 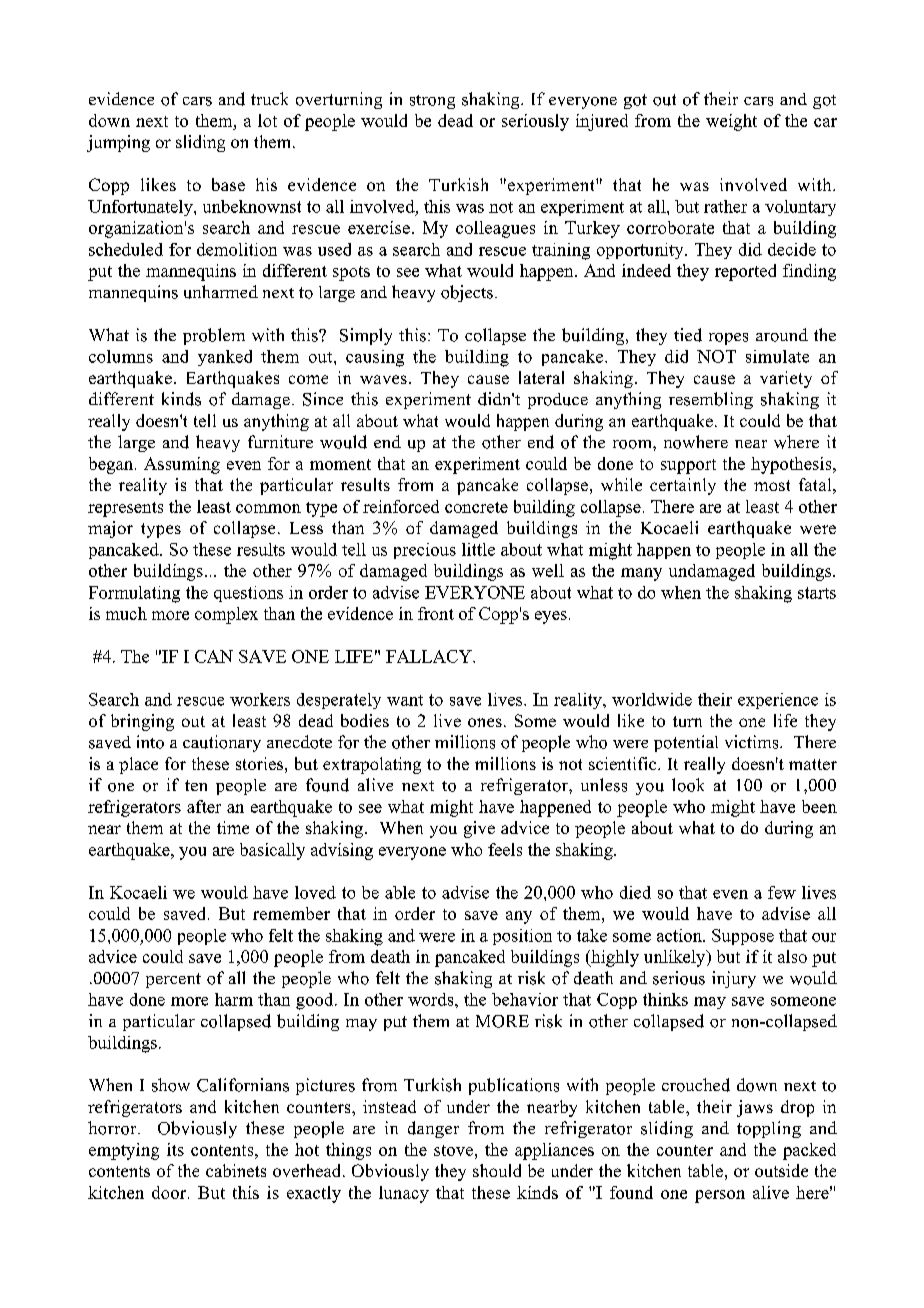 I want to click on look, so click(x=688, y=785).
